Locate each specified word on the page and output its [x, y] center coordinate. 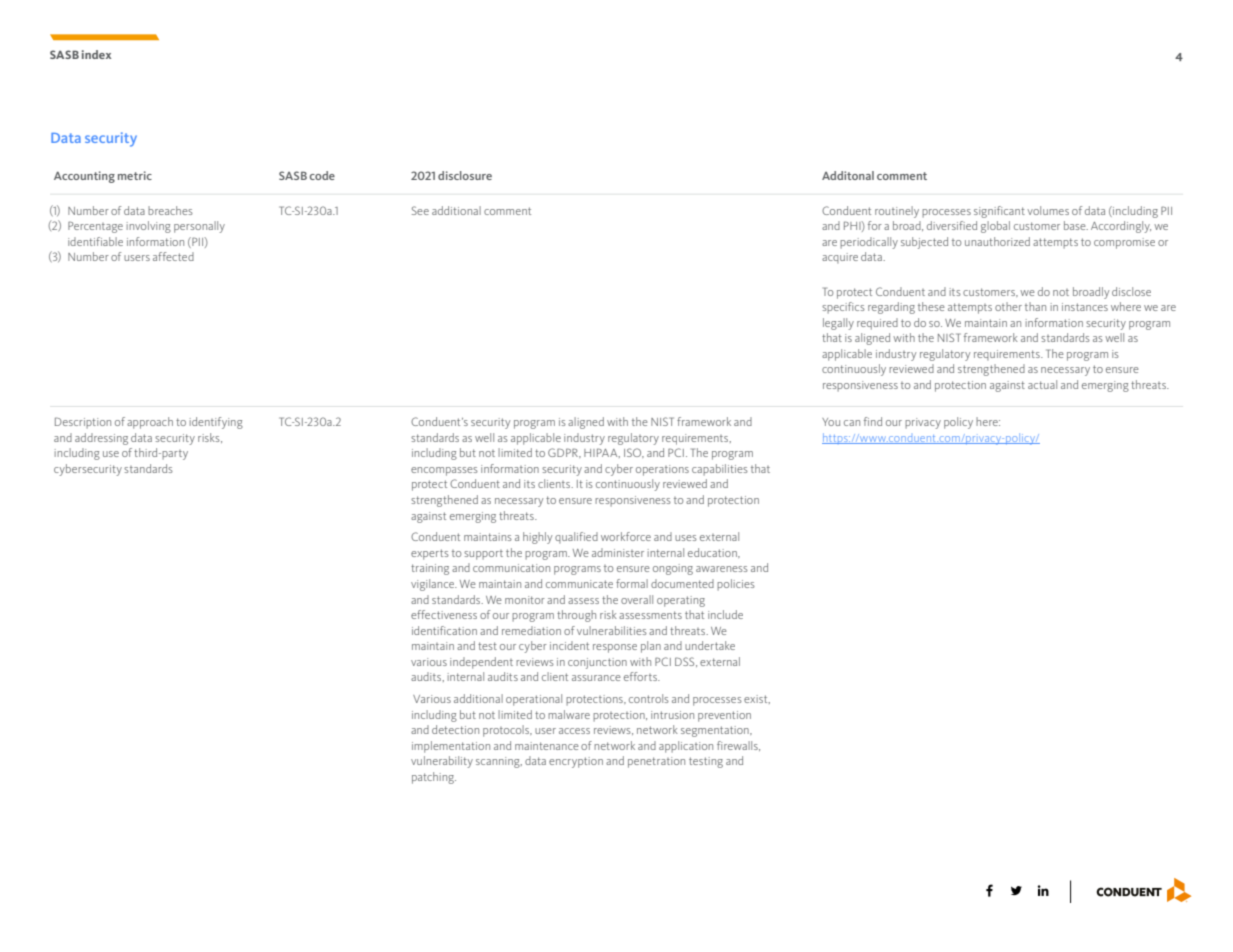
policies [736, 585]
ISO [634, 453]
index [96, 54]
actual [1042, 384]
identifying [216, 423]
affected [173, 256]
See [420, 210]
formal [632, 583]
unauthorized [997, 241]
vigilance [434, 585]
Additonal [848, 175]
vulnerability [442, 762]
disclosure [465, 175]
